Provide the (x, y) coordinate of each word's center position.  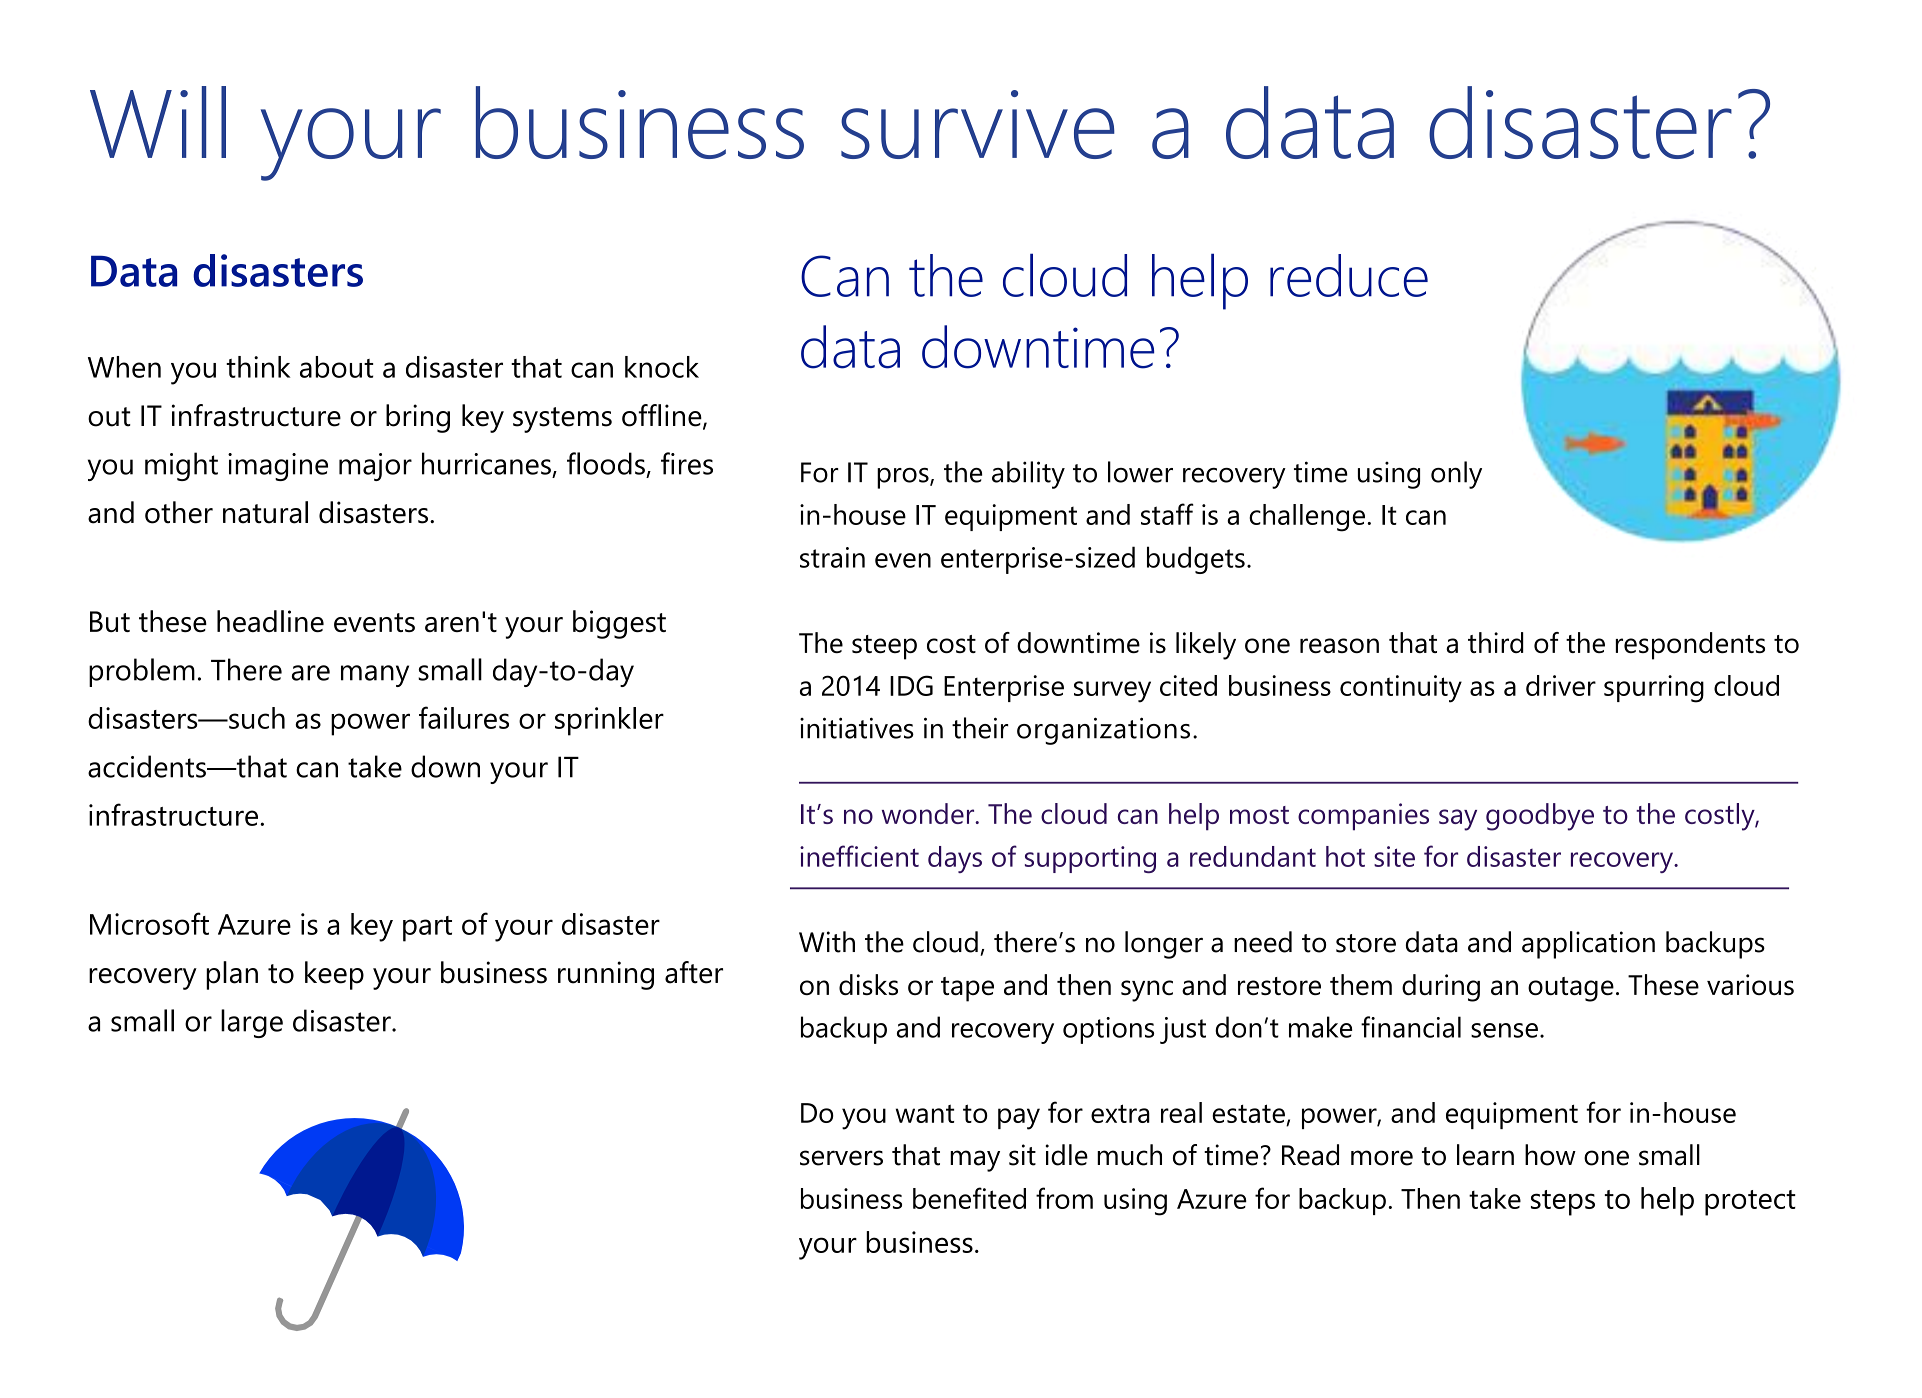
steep (884, 647)
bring (418, 418)
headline (270, 621)
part (427, 929)
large (252, 1023)
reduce (1349, 275)
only (1456, 475)
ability (1028, 475)
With (827, 942)
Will (158, 122)
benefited (969, 1198)
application (1588, 945)
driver (1561, 685)
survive (978, 124)
